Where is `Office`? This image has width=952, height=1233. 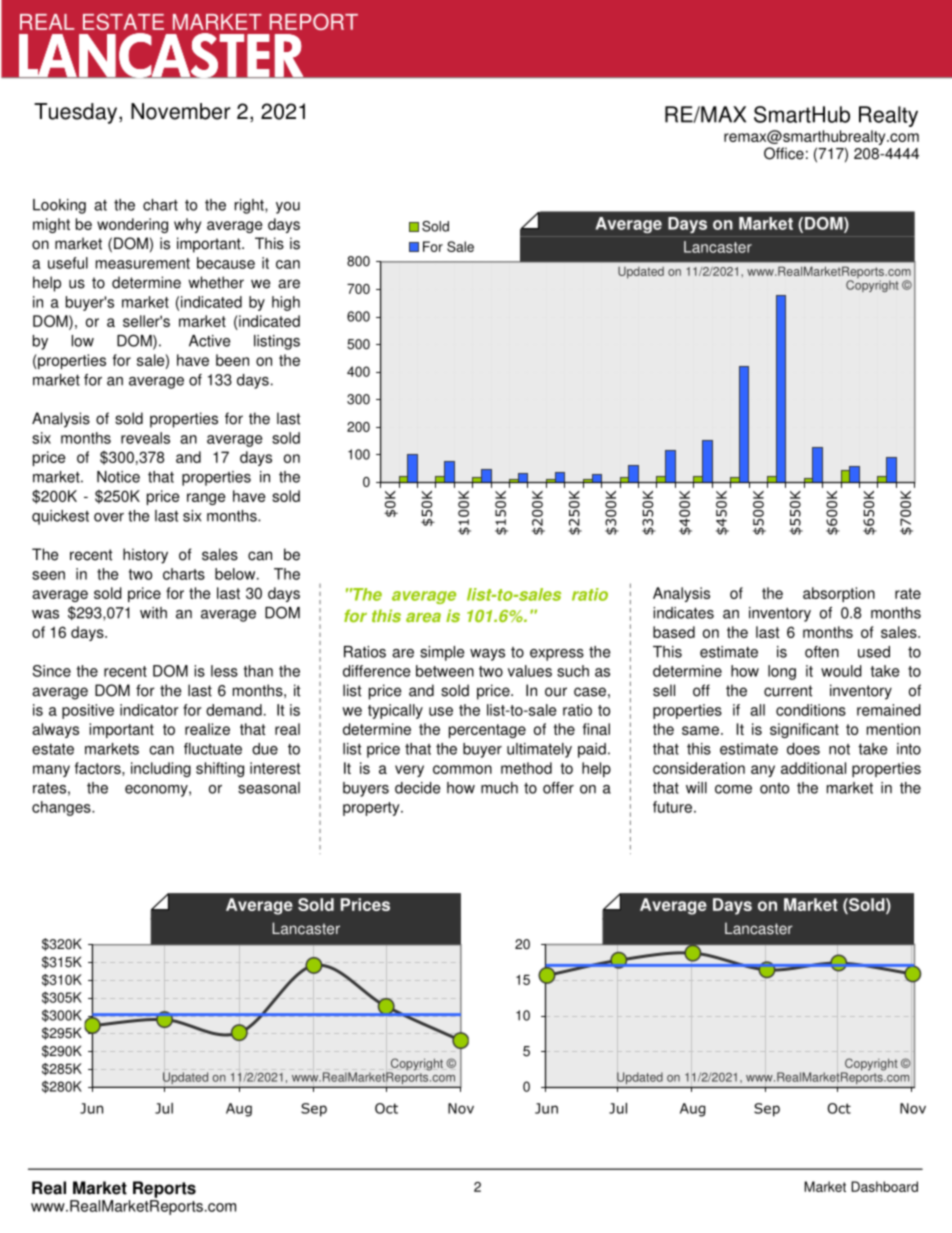 Office is located at coordinates (784, 153).
